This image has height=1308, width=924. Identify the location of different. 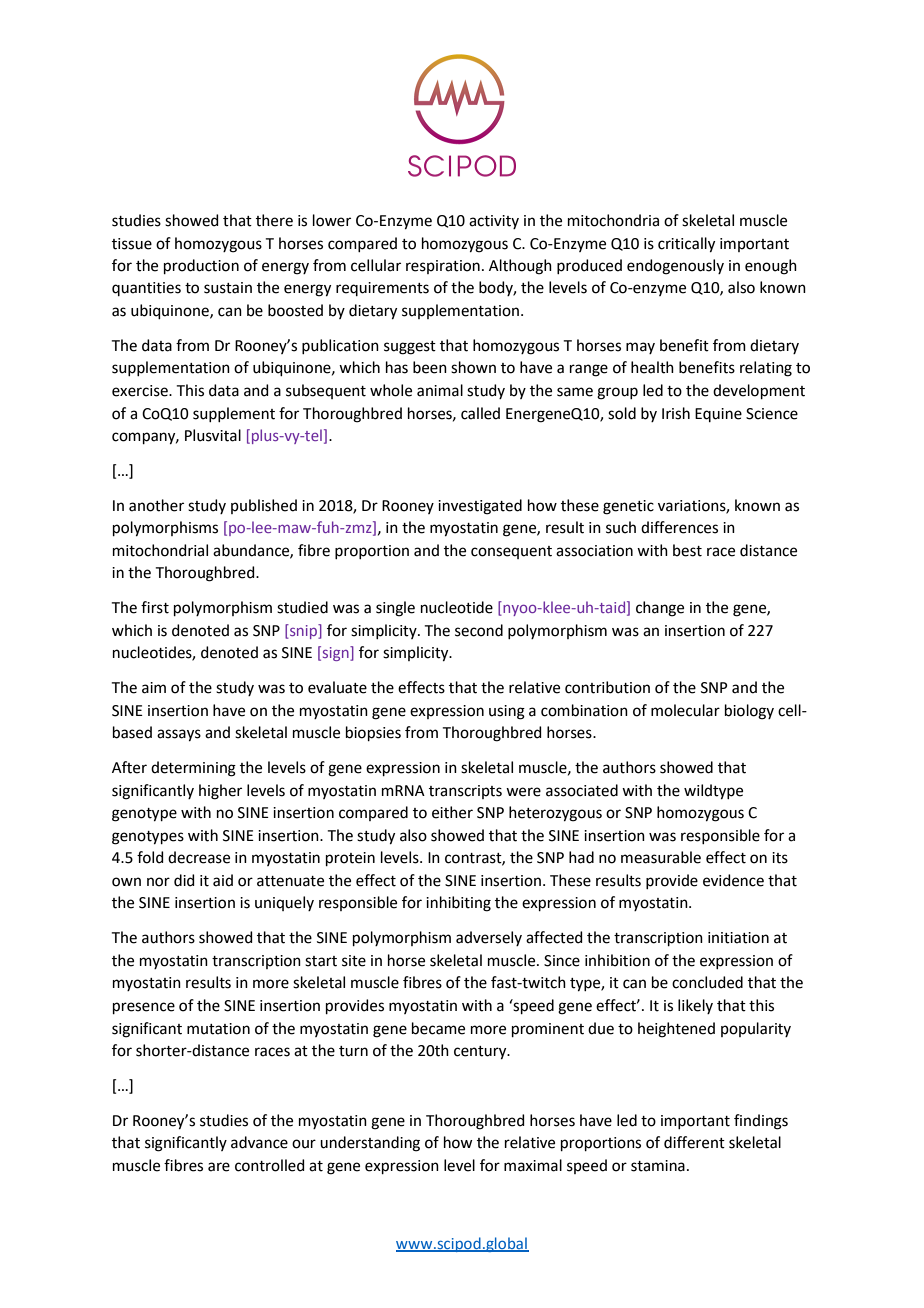
(694, 1142).
